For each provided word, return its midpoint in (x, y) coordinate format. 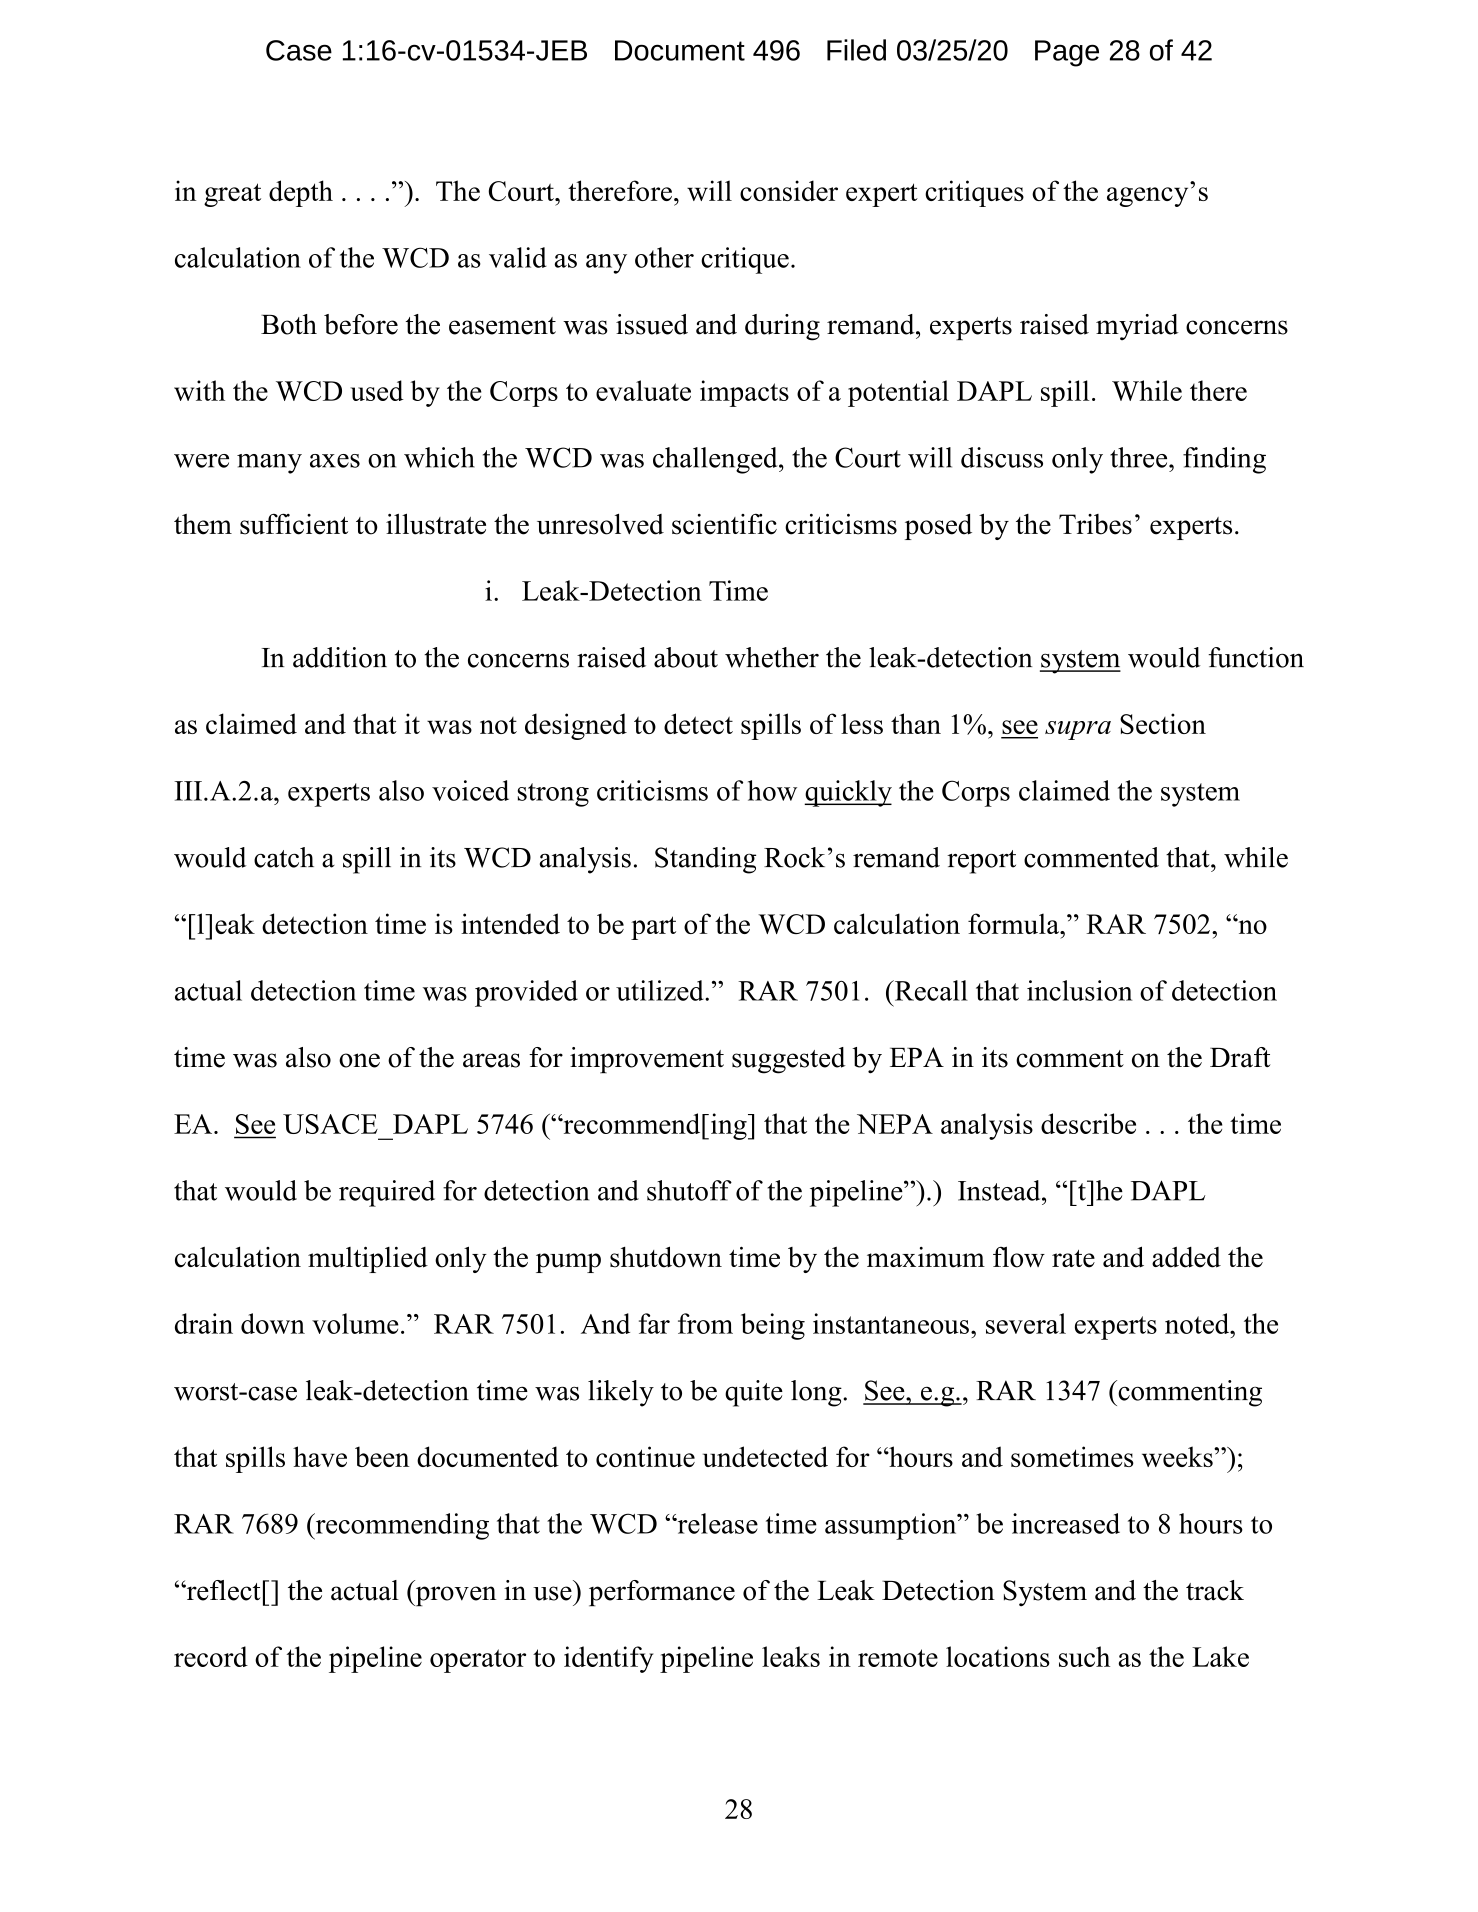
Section (1163, 723)
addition (340, 657)
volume (355, 1323)
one (359, 1060)
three (1140, 457)
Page (1067, 53)
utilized (661, 990)
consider (789, 190)
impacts (744, 393)
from (705, 1323)
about (686, 657)
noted (1198, 1323)
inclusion (1079, 990)
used (377, 390)
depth (301, 193)
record (211, 1656)
